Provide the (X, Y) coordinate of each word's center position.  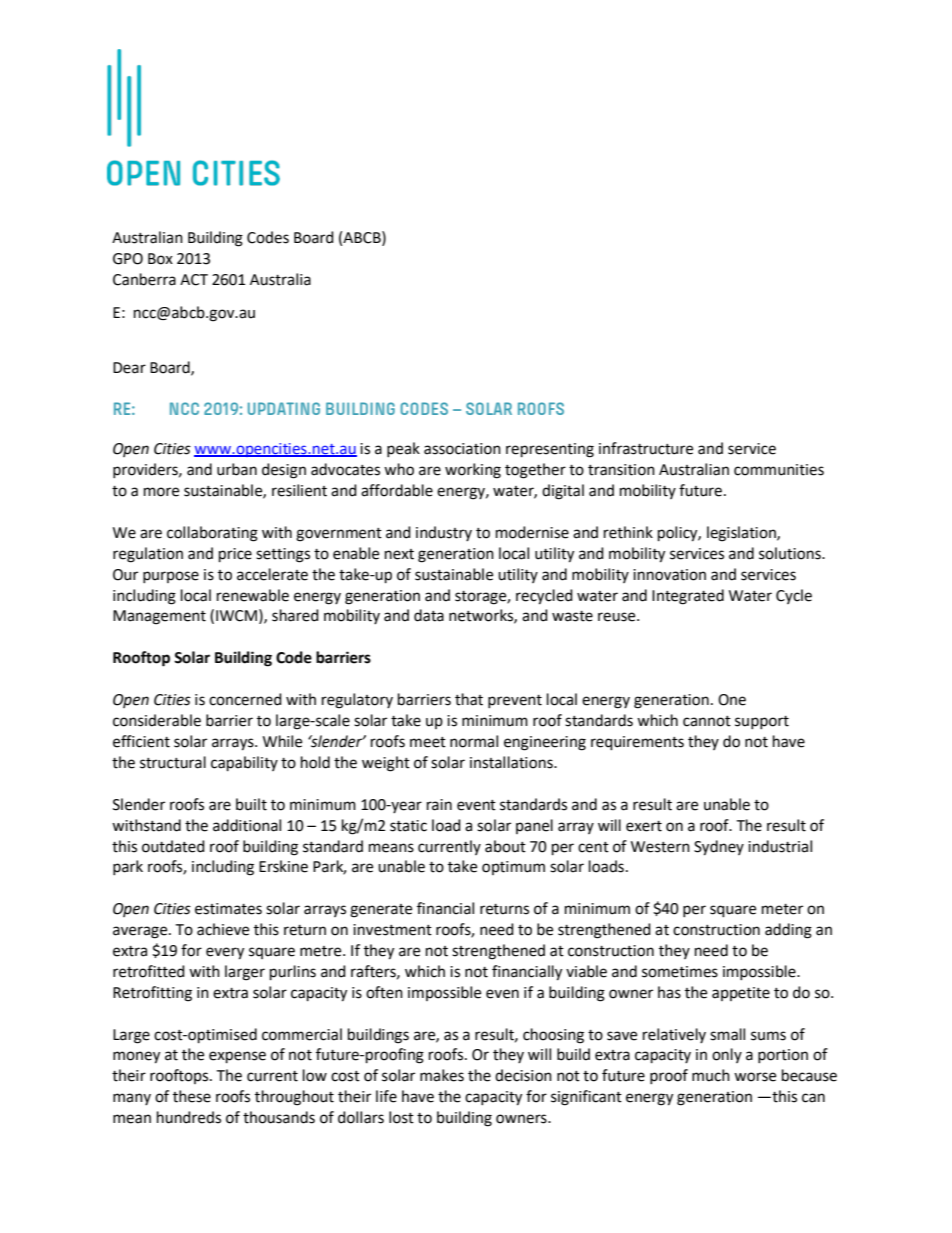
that (469, 699)
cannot (707, 721)
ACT (194, 280)
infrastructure (646, 448)
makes (442, 1075)
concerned (245, 699)
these (192, 1096)
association (462, 449)
